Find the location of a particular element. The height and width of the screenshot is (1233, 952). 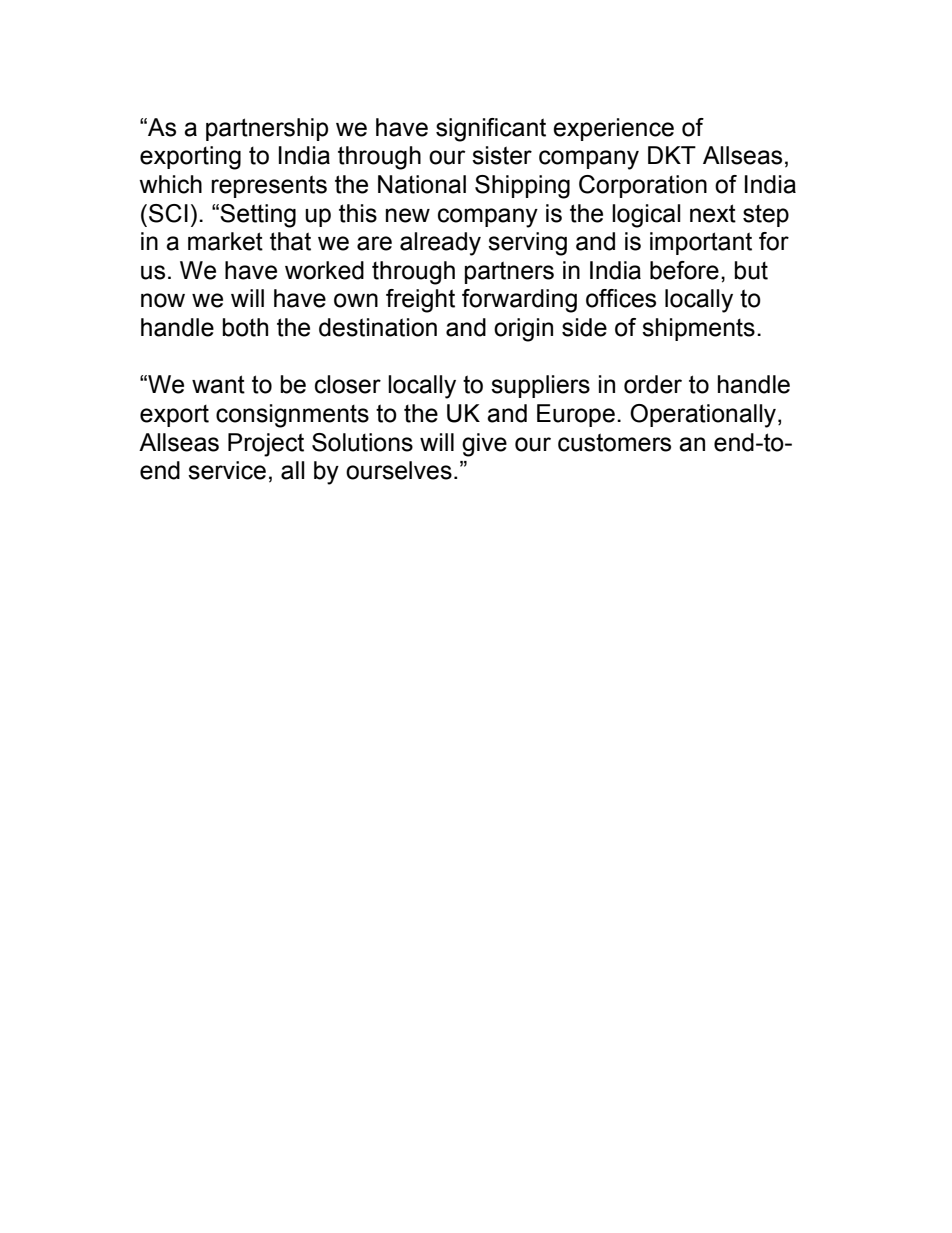

next is located at coordinates (713, 213).
